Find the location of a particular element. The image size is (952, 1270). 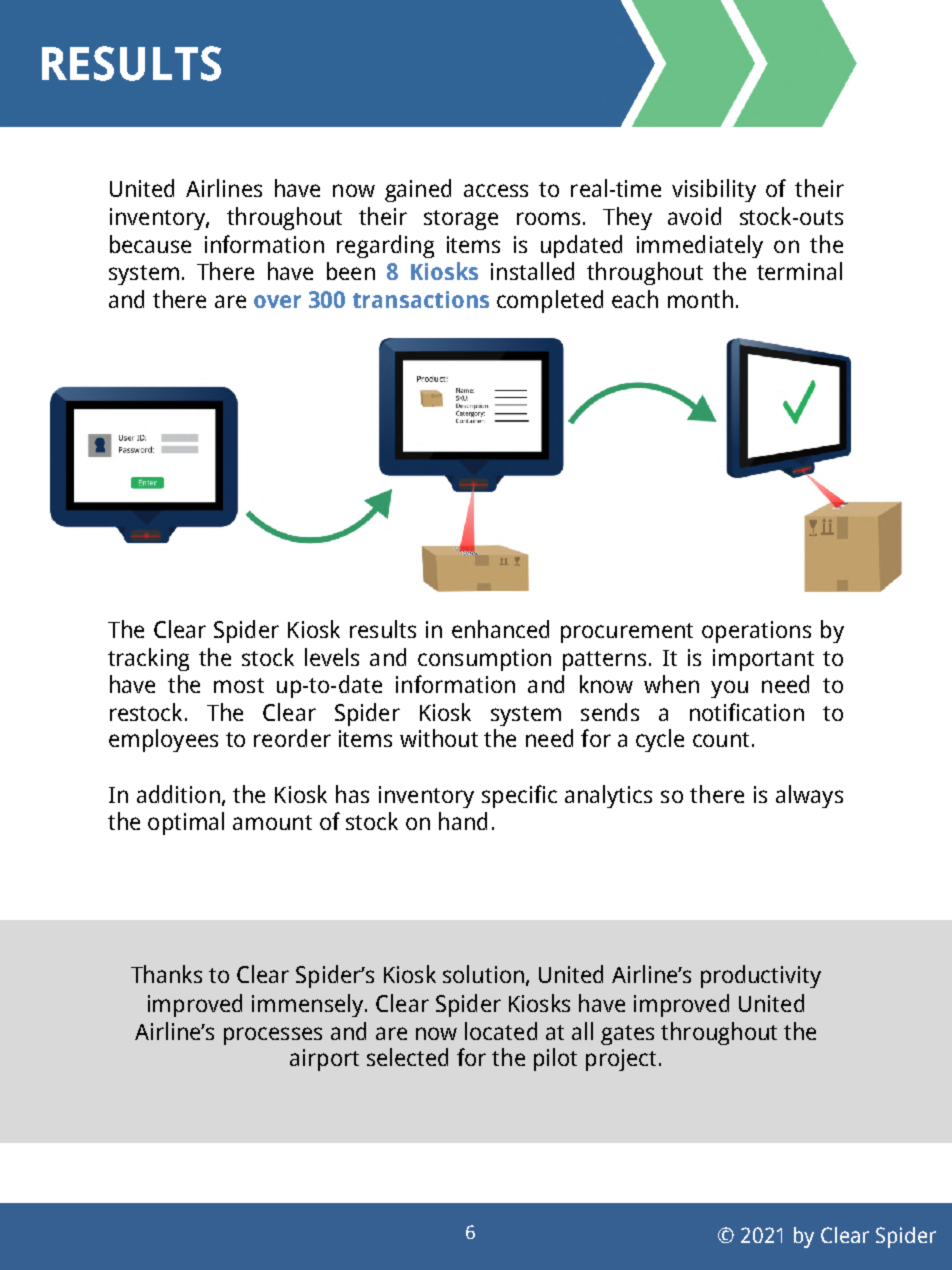

hand is located at coordinates (463, 821).
